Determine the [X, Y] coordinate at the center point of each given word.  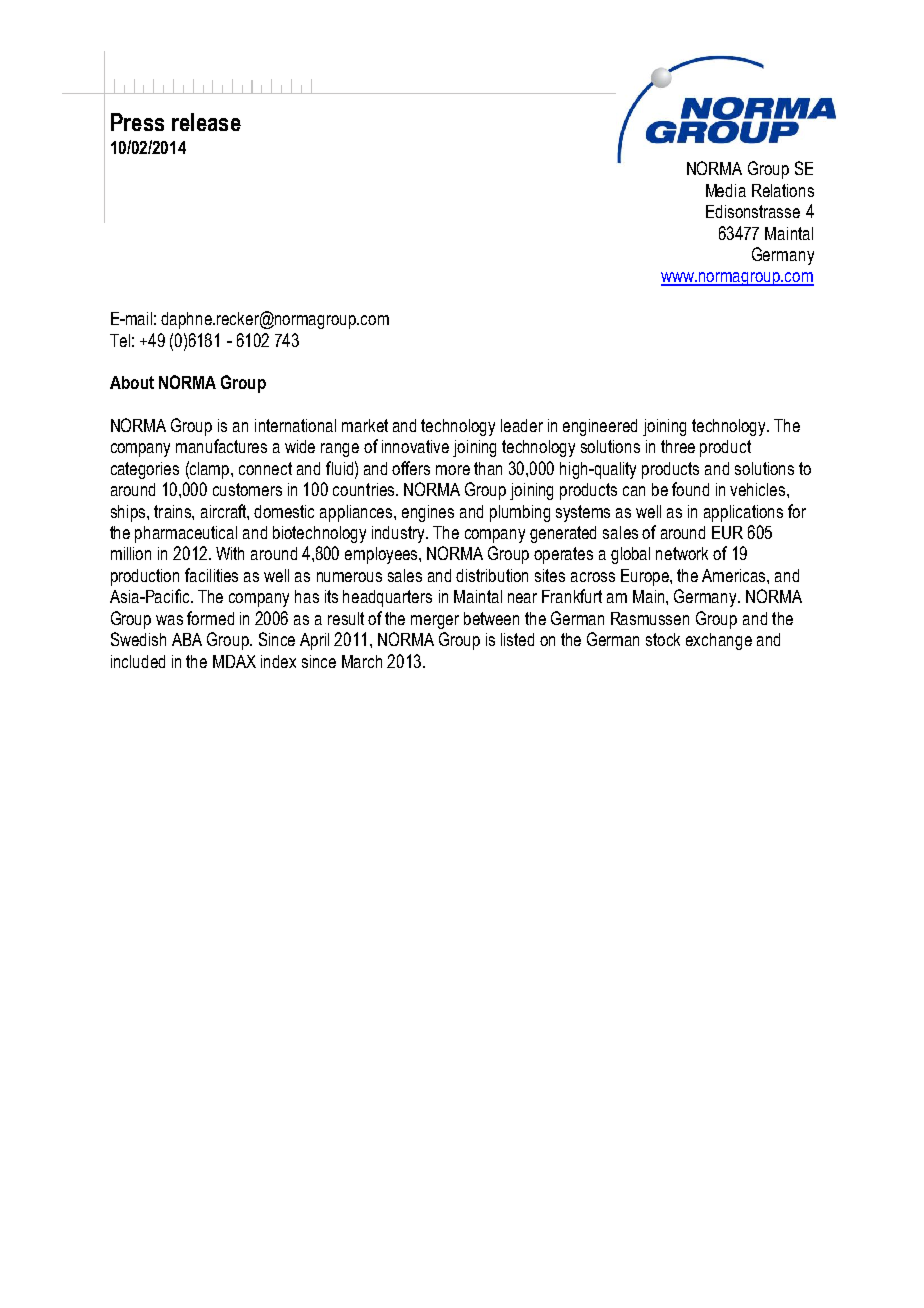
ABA [187, 639]
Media [726, 190]
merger [435, 622]
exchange [719, 641]
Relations [783, 190]
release [206, 122]
